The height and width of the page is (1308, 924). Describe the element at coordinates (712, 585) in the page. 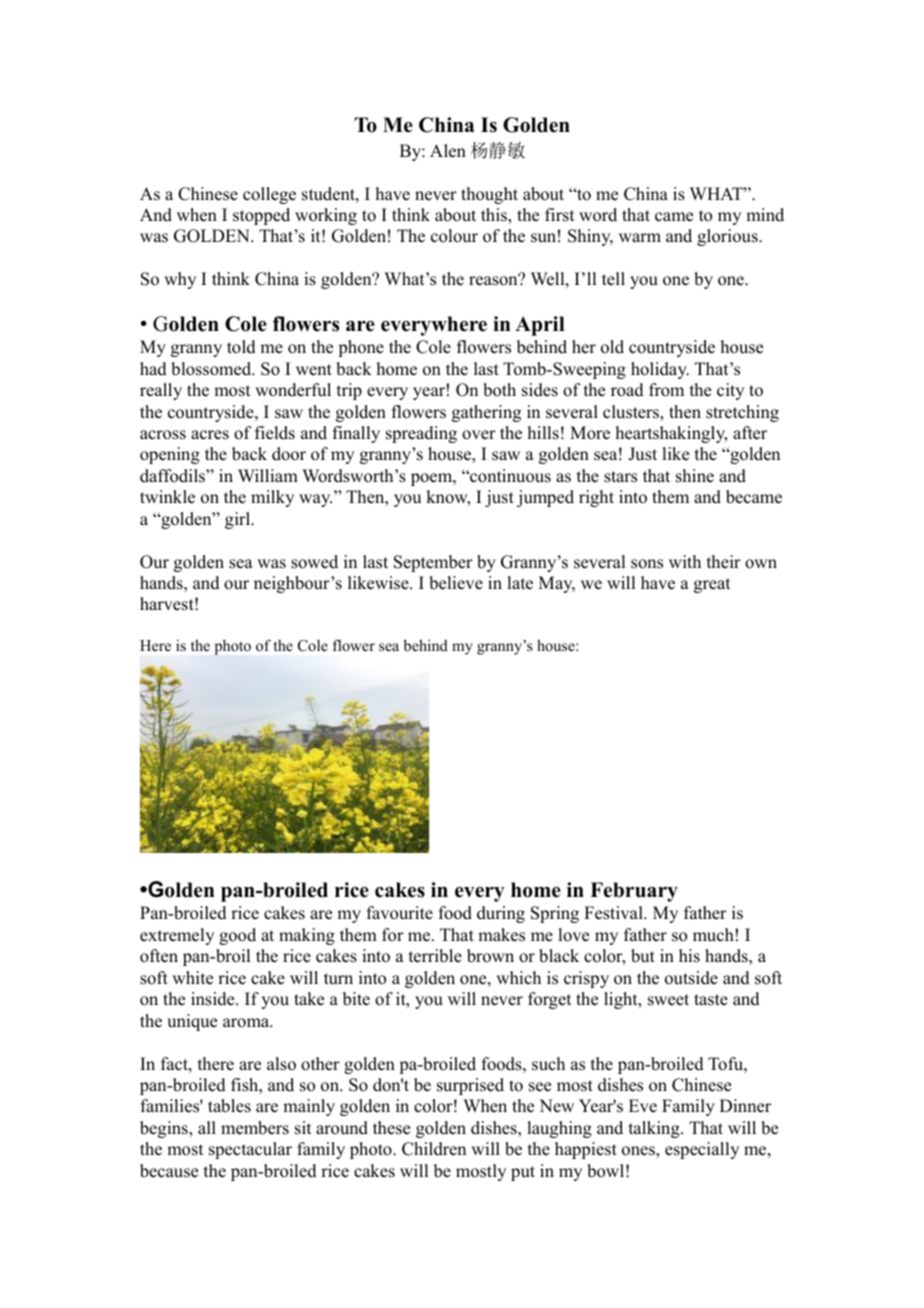

I see `great` at that location.
